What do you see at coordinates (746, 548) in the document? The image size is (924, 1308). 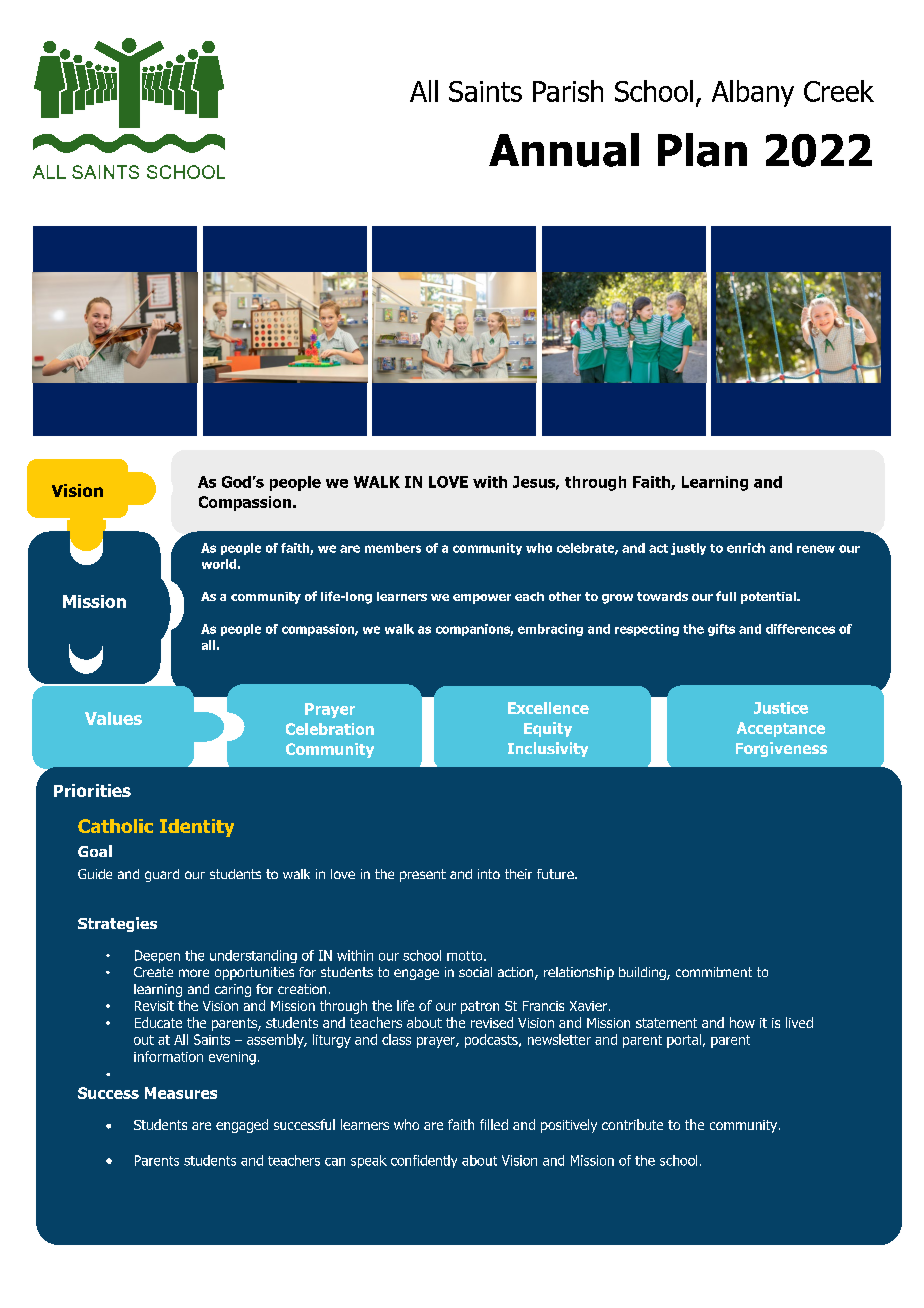 I see `enrich` at bounding box center [746, 548].
